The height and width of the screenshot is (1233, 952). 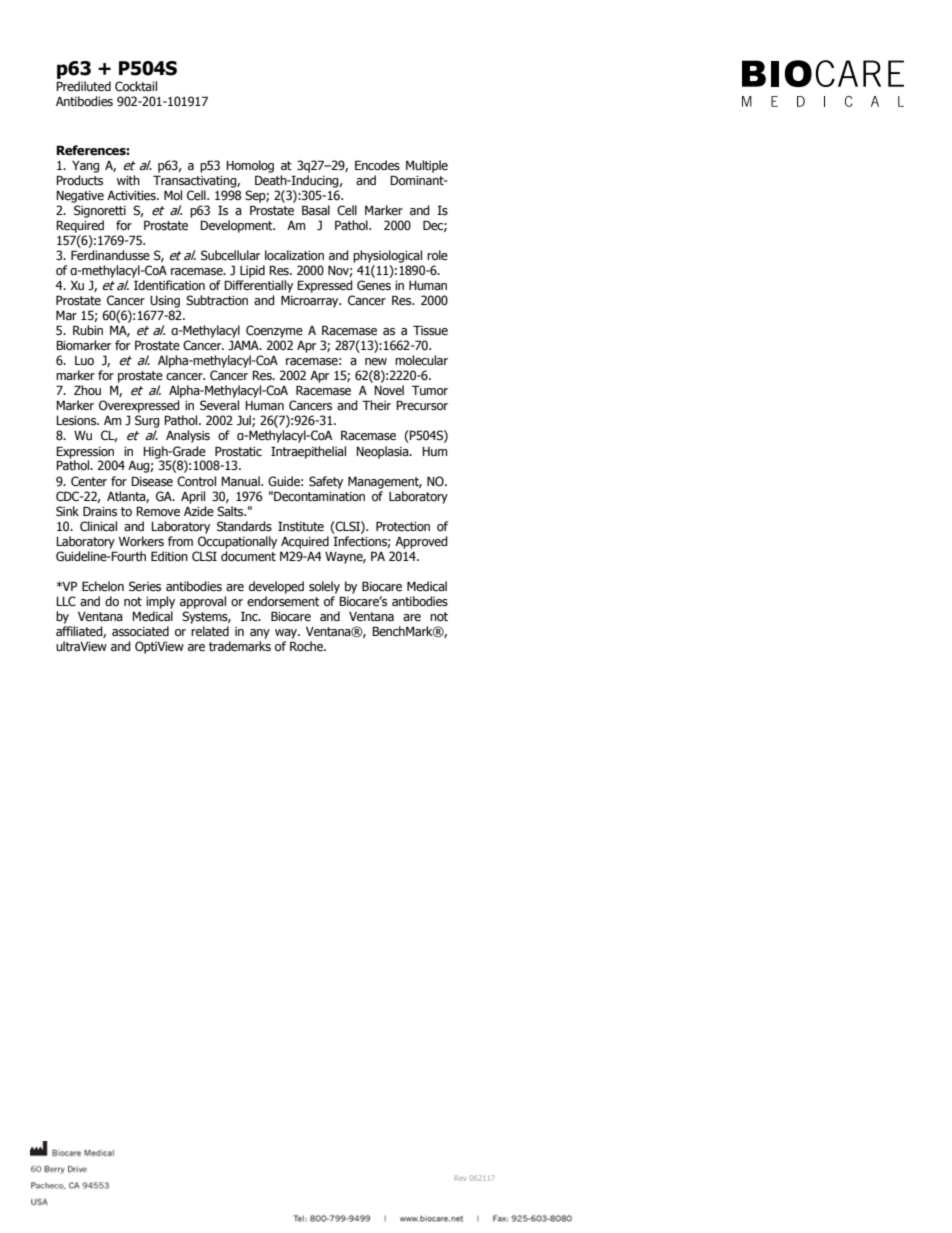 What do you see at coordinates (244, 345) in the screenshot?
I see `JAMA` at bounding box center [244, 345].
